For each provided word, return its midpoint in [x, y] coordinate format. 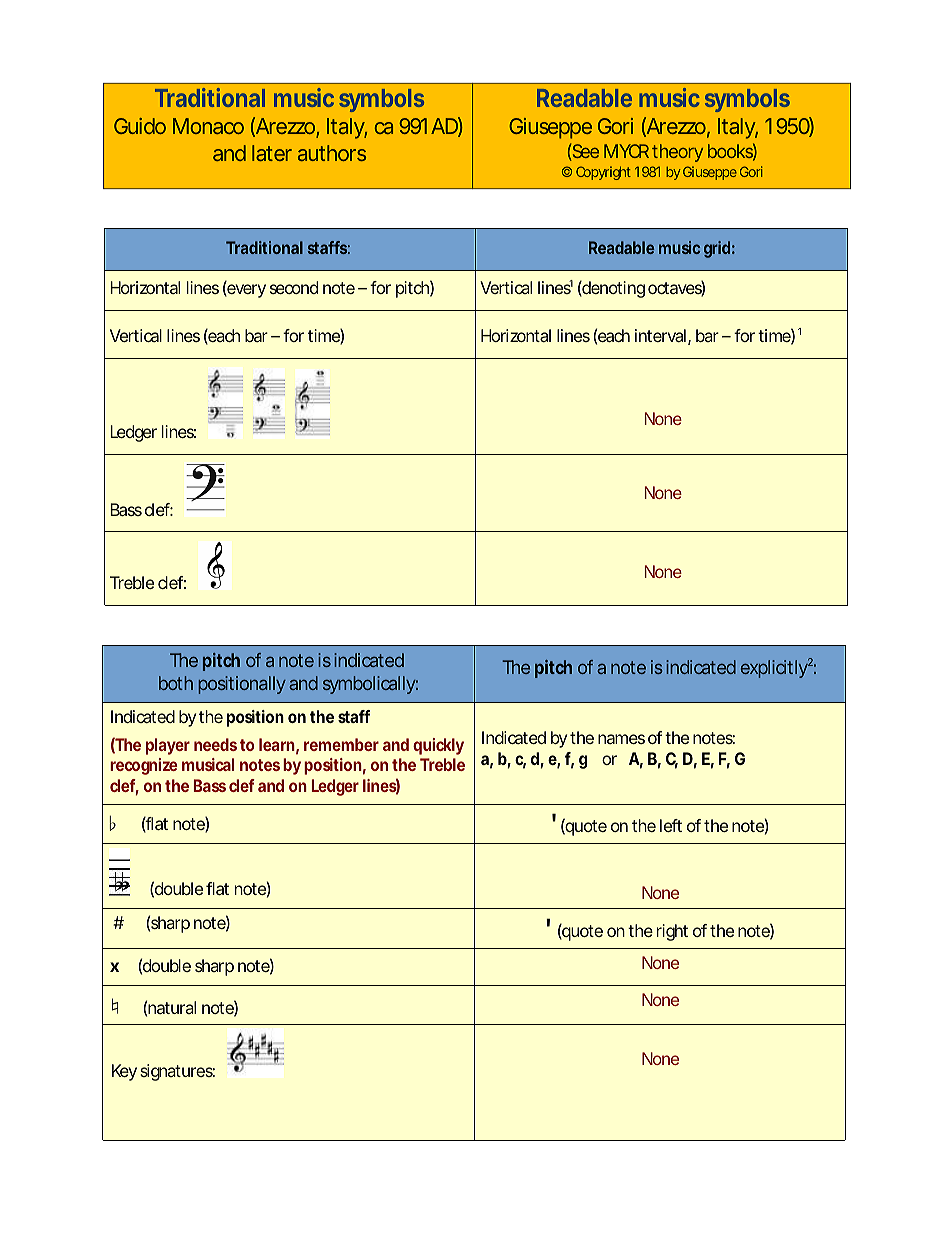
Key [124, 1072]
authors [332, 153]
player [168, 746]
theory [677, 153]
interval [660, 335]
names [621, 739]
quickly [438, 746]
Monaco [208, 126]
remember [341, 744]
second [294, 287]
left [671, 825]
